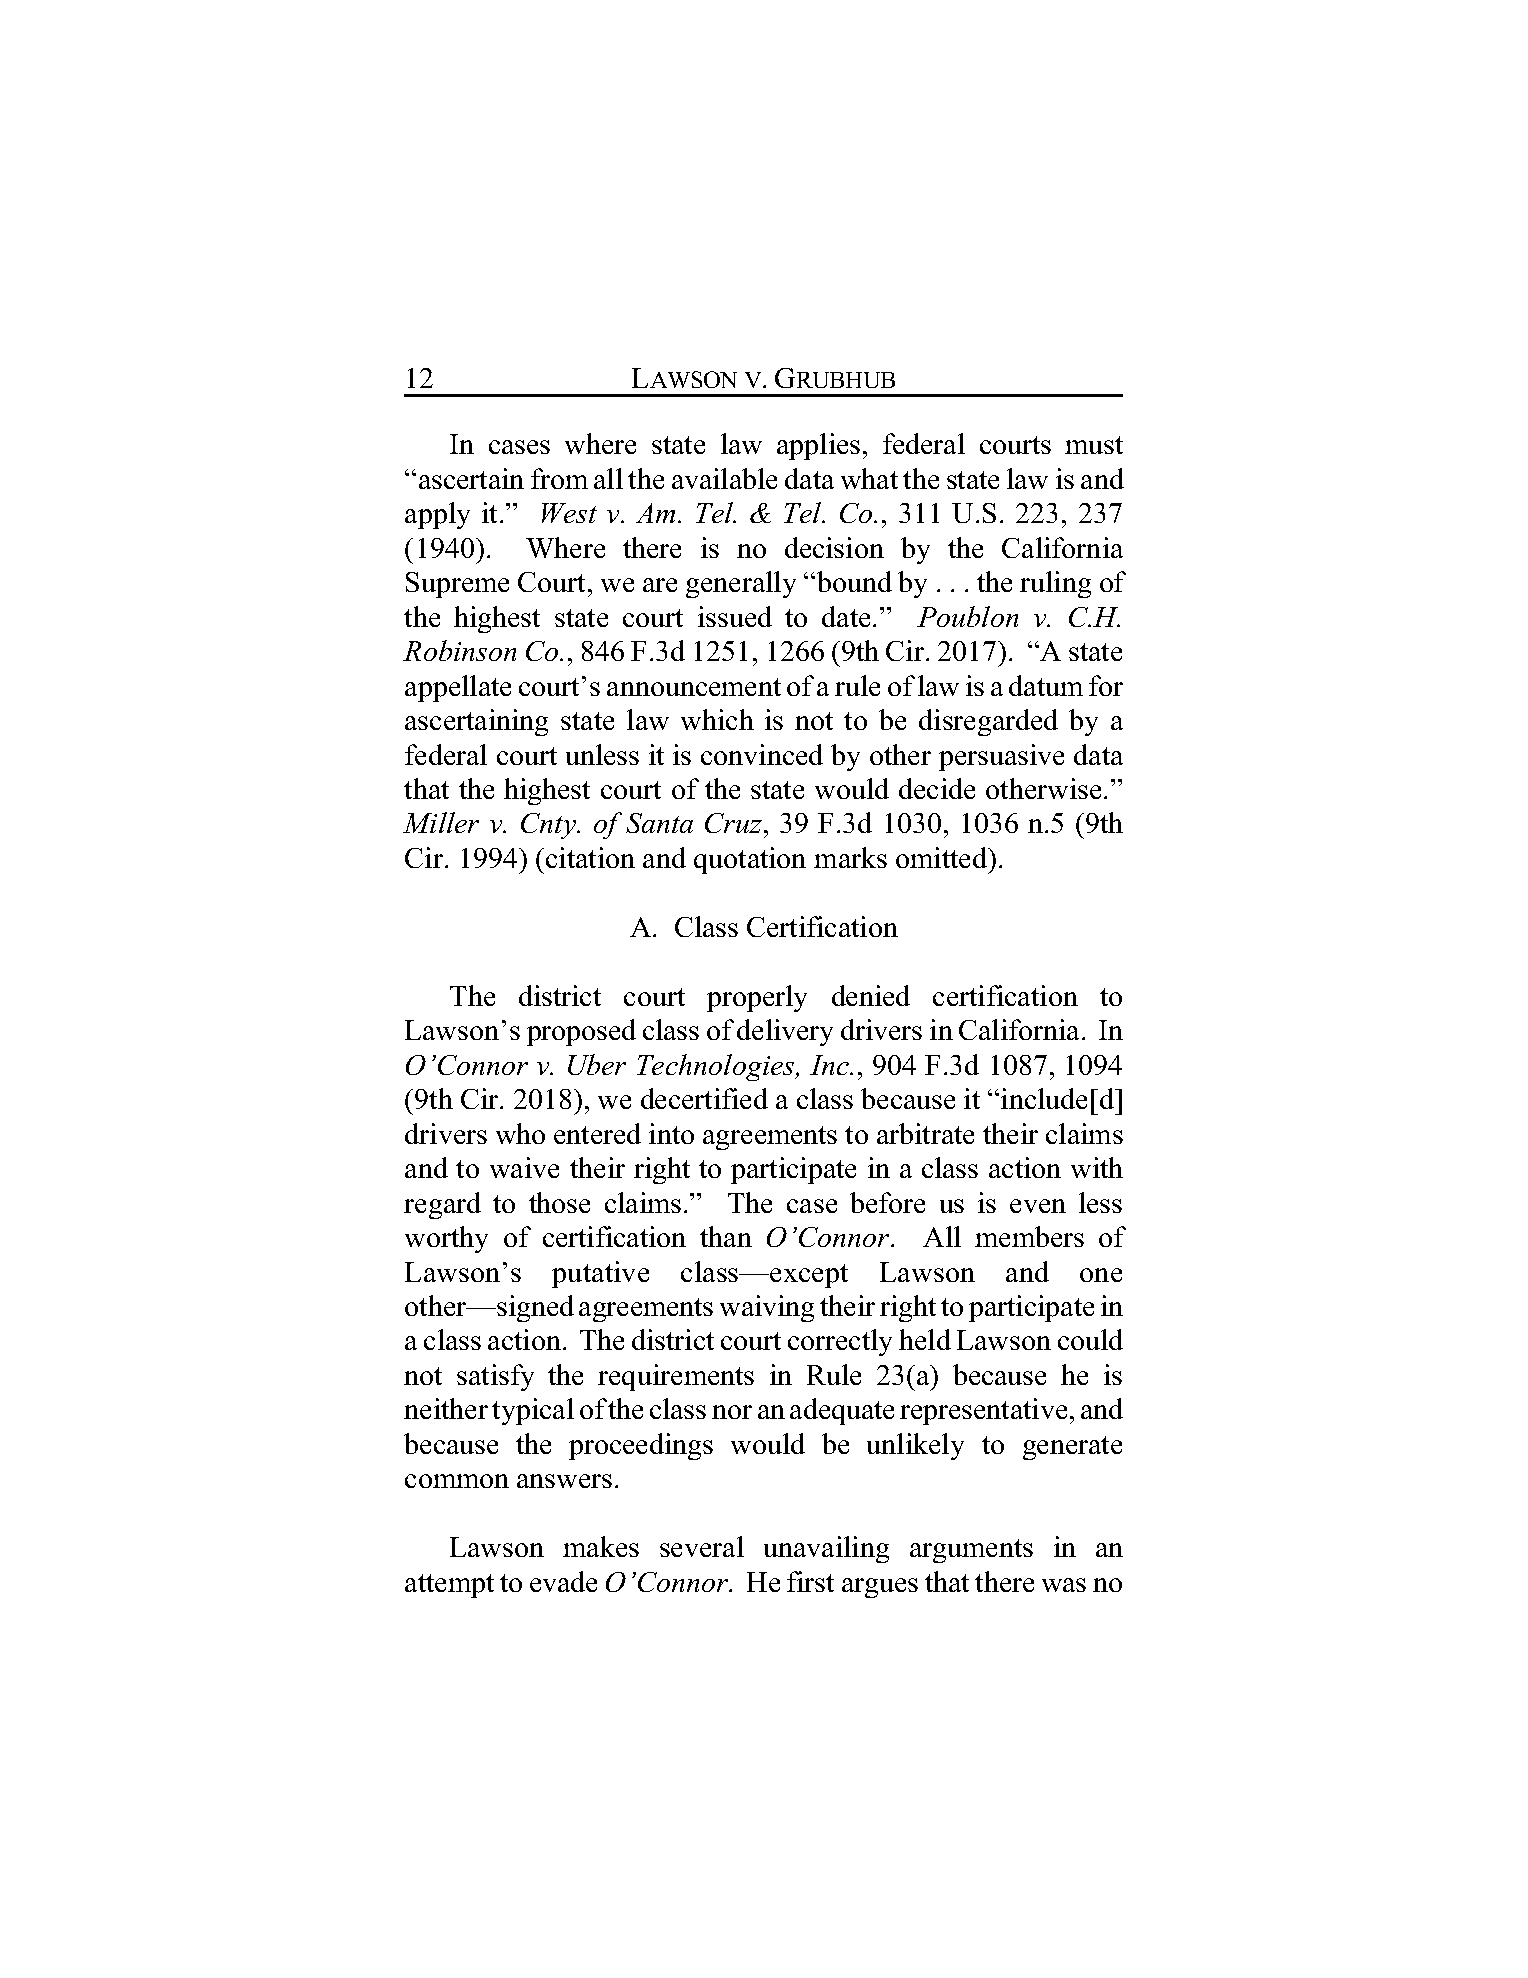  Describe the element at coordinates (750, 860) in the document. I see `quotation` at that location.
